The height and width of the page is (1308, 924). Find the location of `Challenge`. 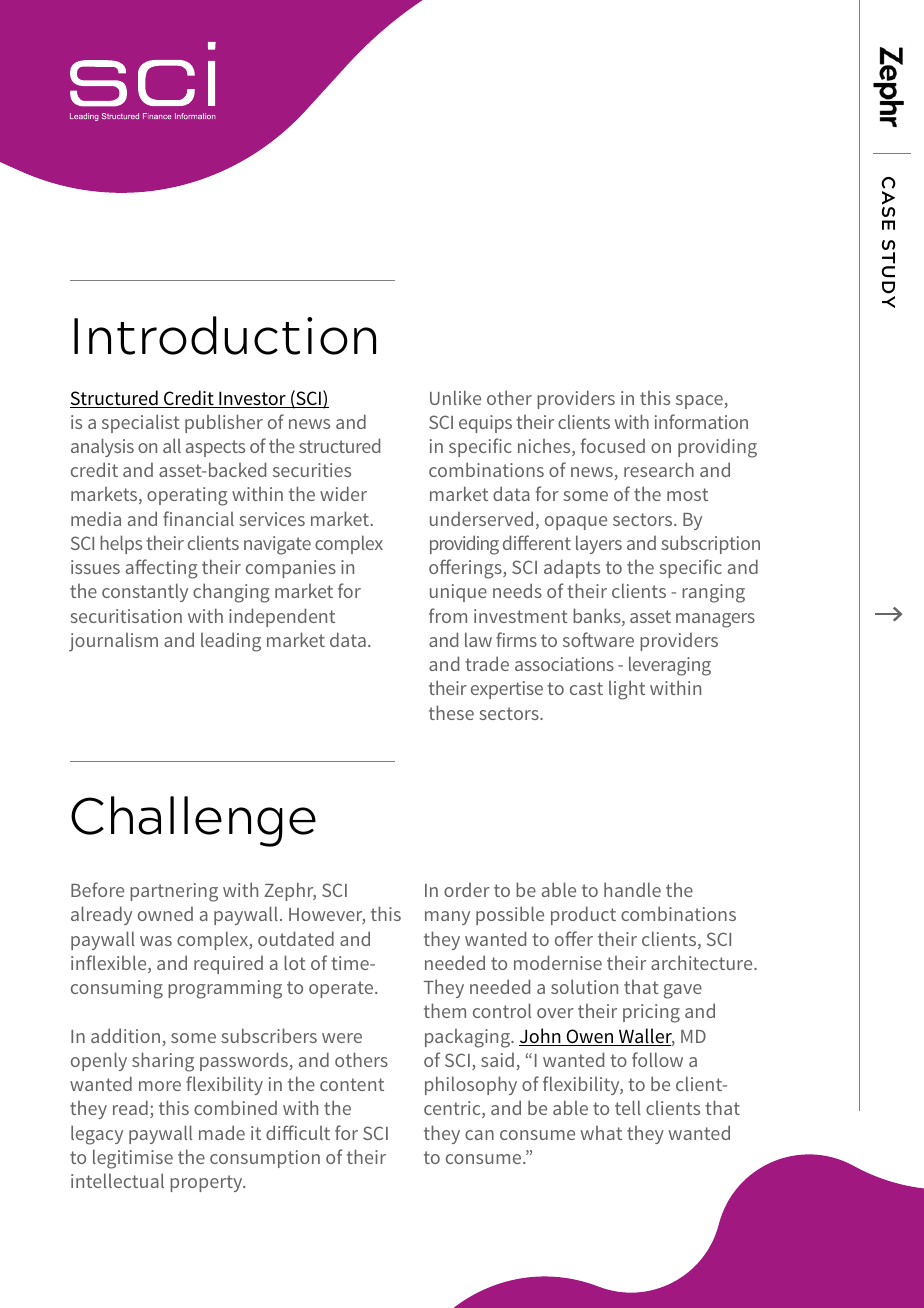

Challenge is located at coordinates (193, 821).
